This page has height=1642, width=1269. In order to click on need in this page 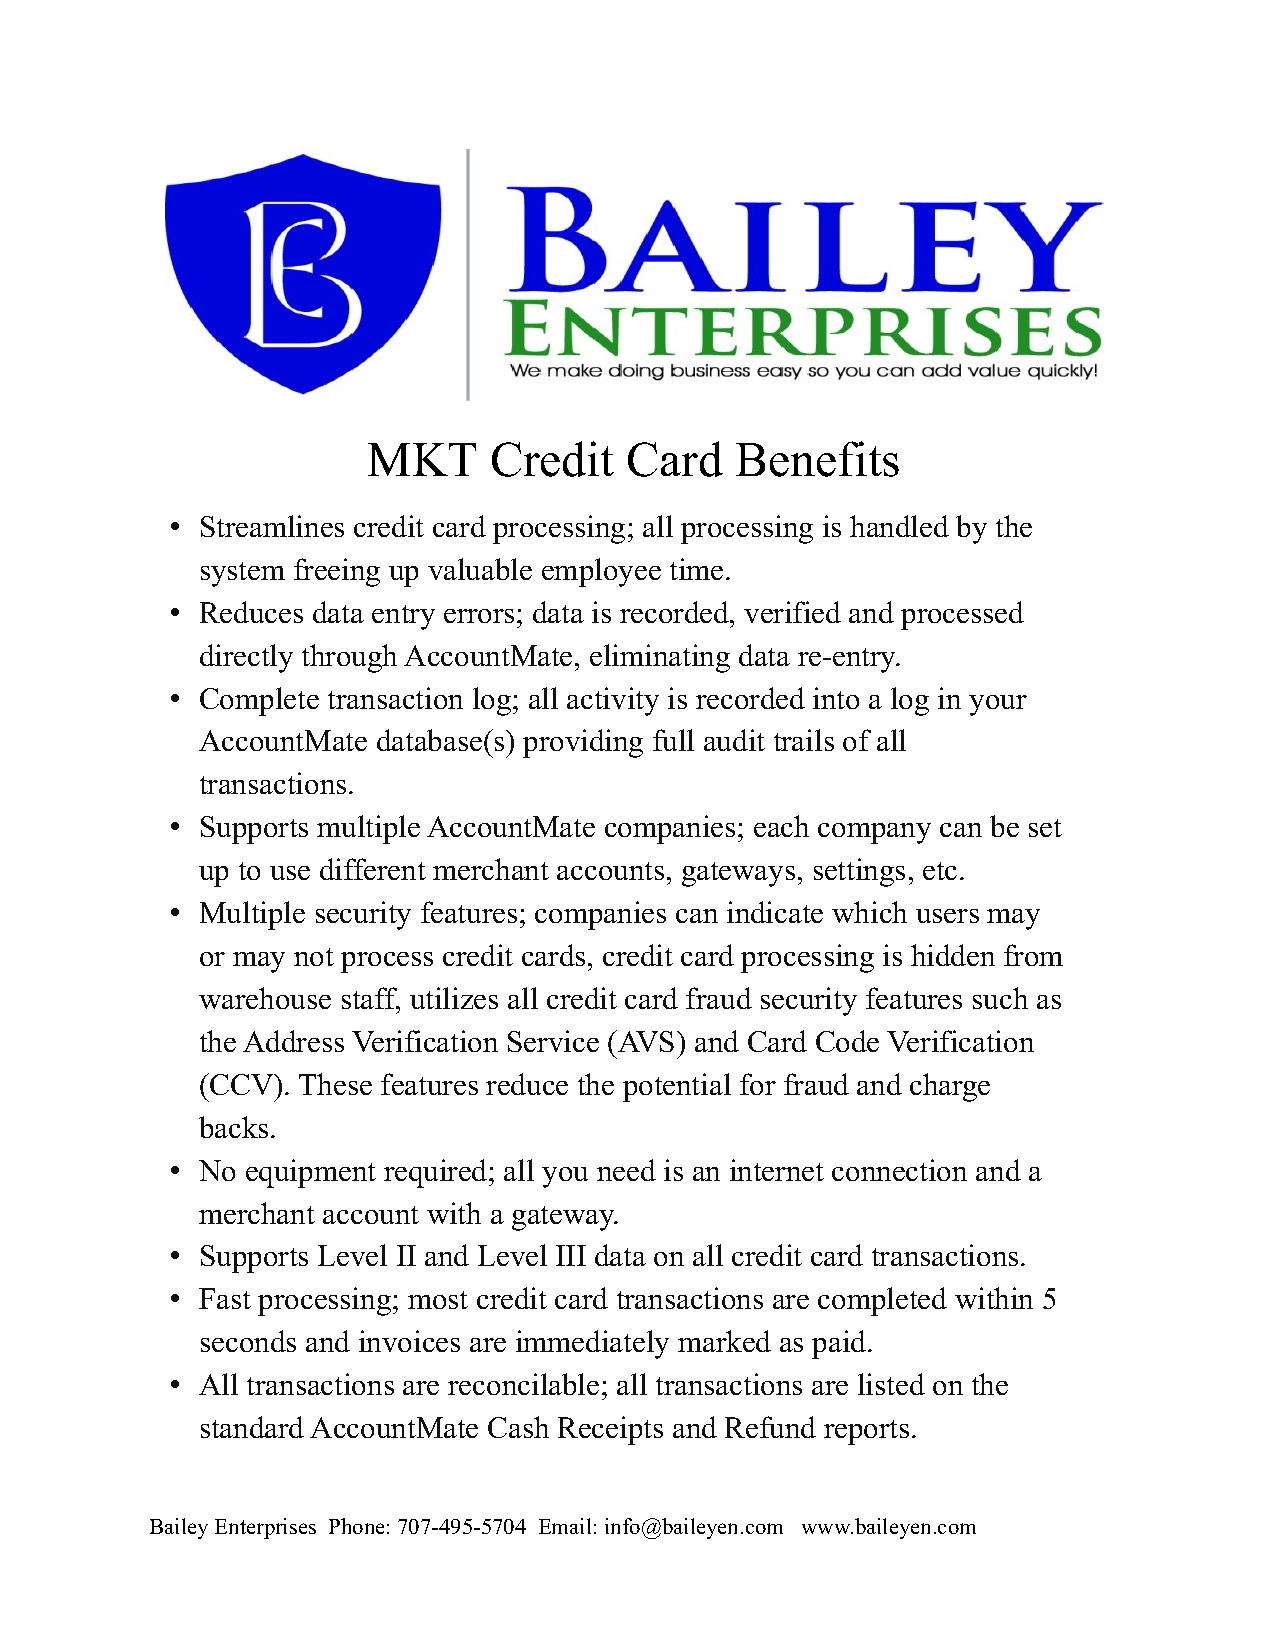, I will do `click(626, 1170)`.
